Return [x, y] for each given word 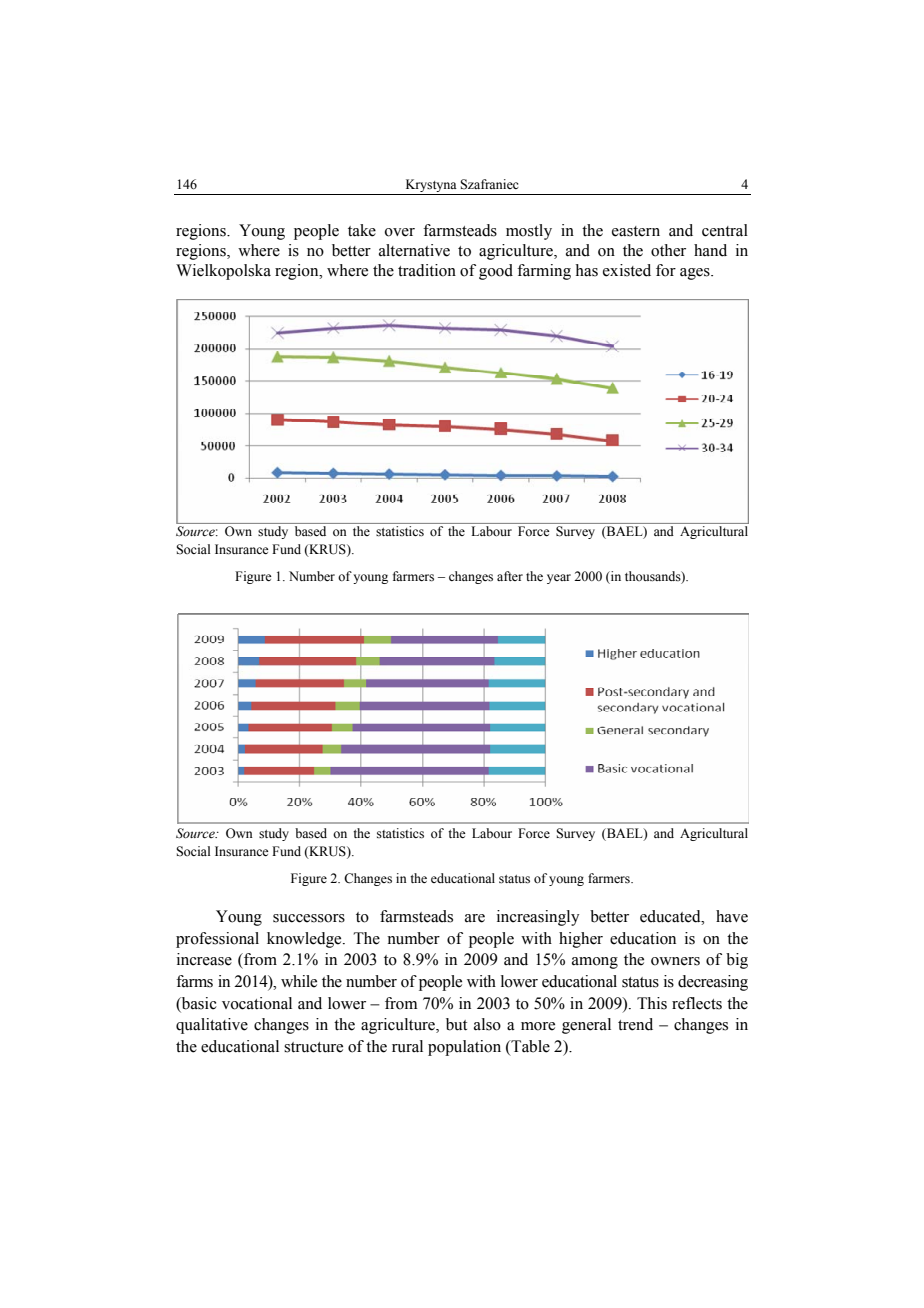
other [668, 250]
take [362, 230]
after [510, 576]
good [496, 272]
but [456, 1024]
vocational [257, 1003]
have [732, 916]
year [559, 579]
